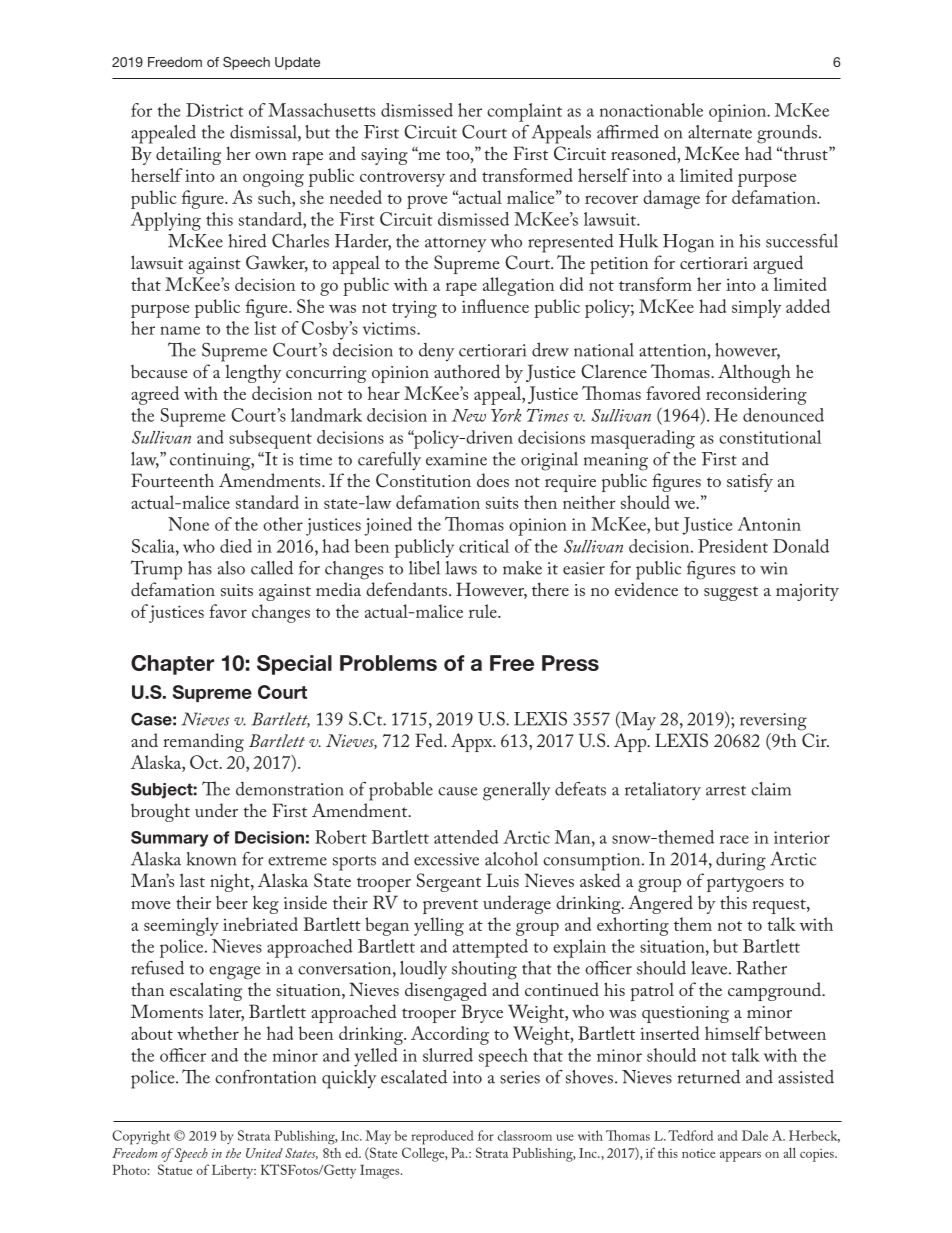 Image resolution: width=952 pixels, height=1233 pixels. Describe the element at coordinates (484, 611) in the screenshot. I see `rule` at that location.
